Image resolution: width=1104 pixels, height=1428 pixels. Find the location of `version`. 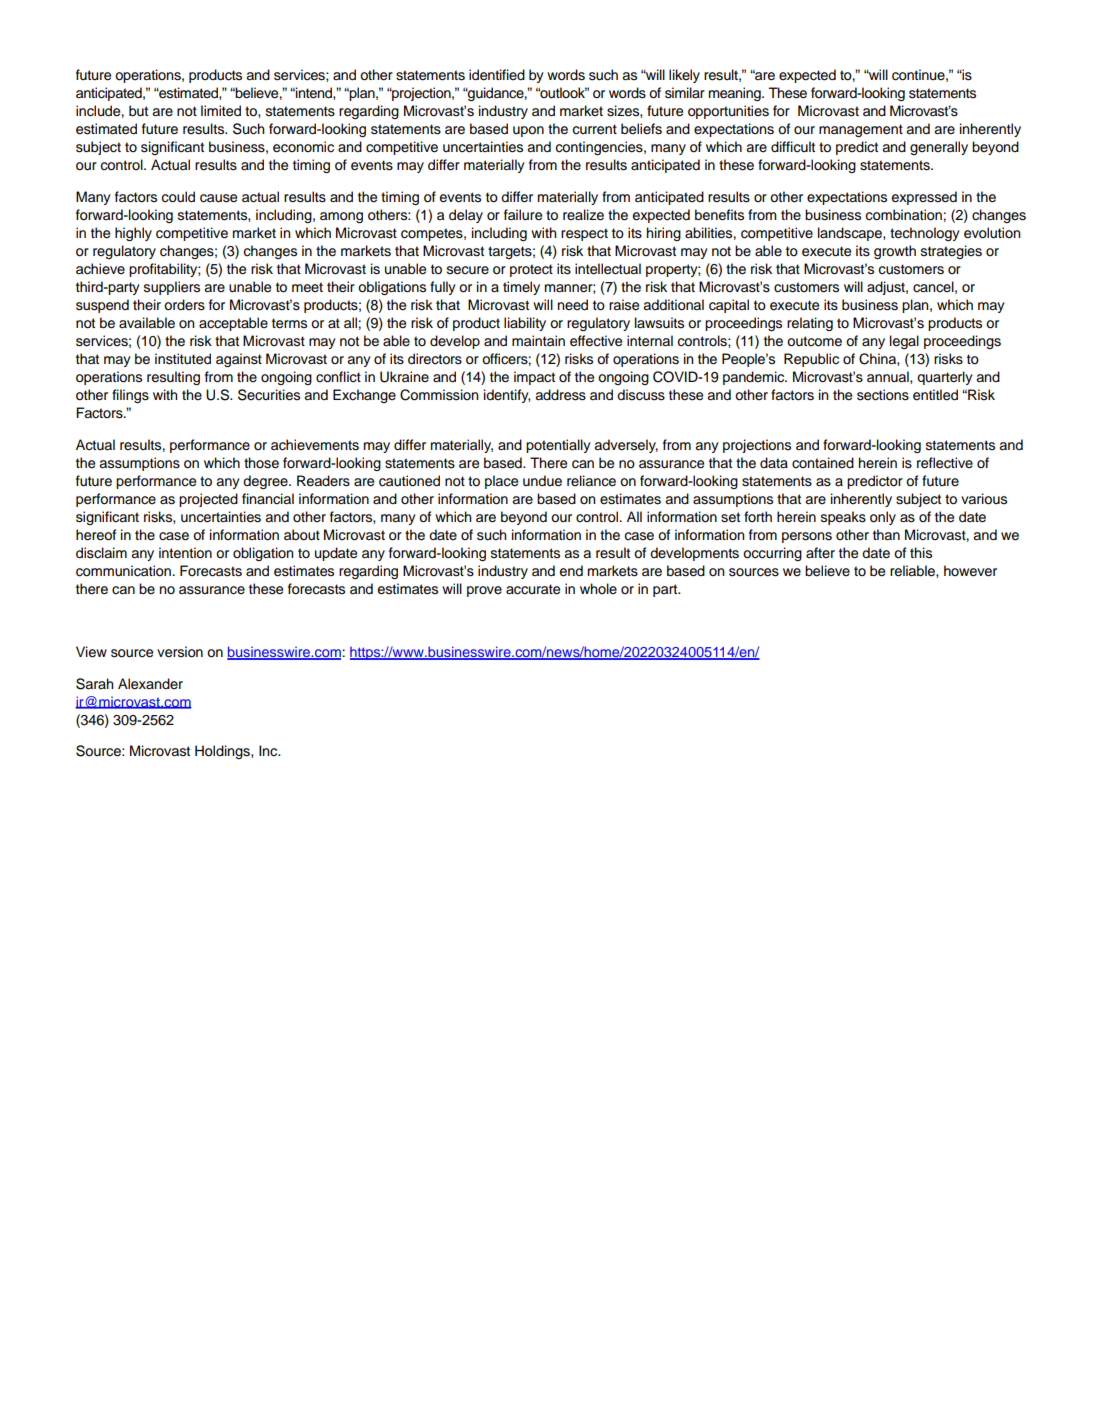

version is located at coordinates (180, 652).
